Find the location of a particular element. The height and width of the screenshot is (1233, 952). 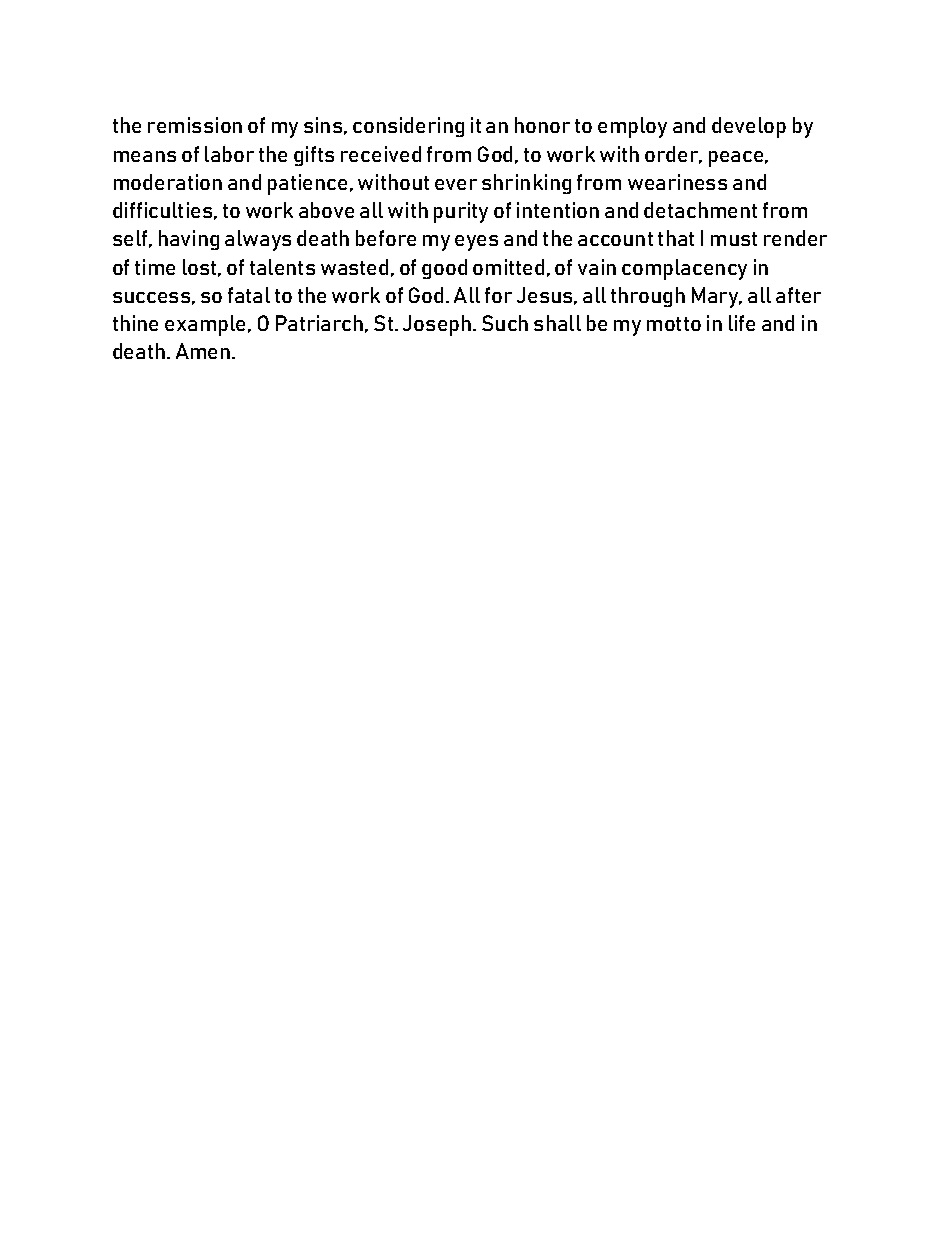

considering is located at coordinates (408, 127).
